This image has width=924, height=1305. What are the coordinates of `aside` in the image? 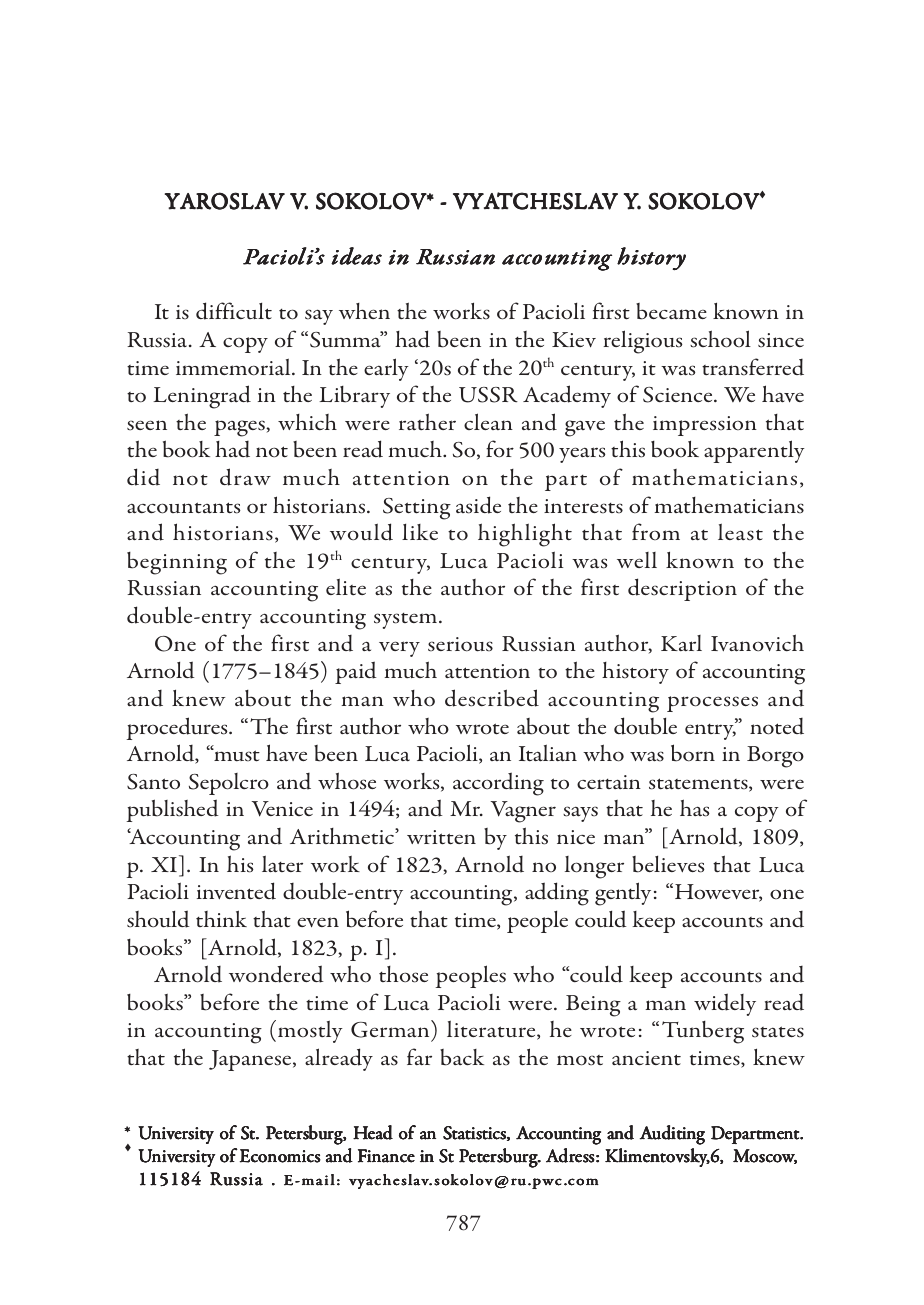 It's located at (478, 505).
